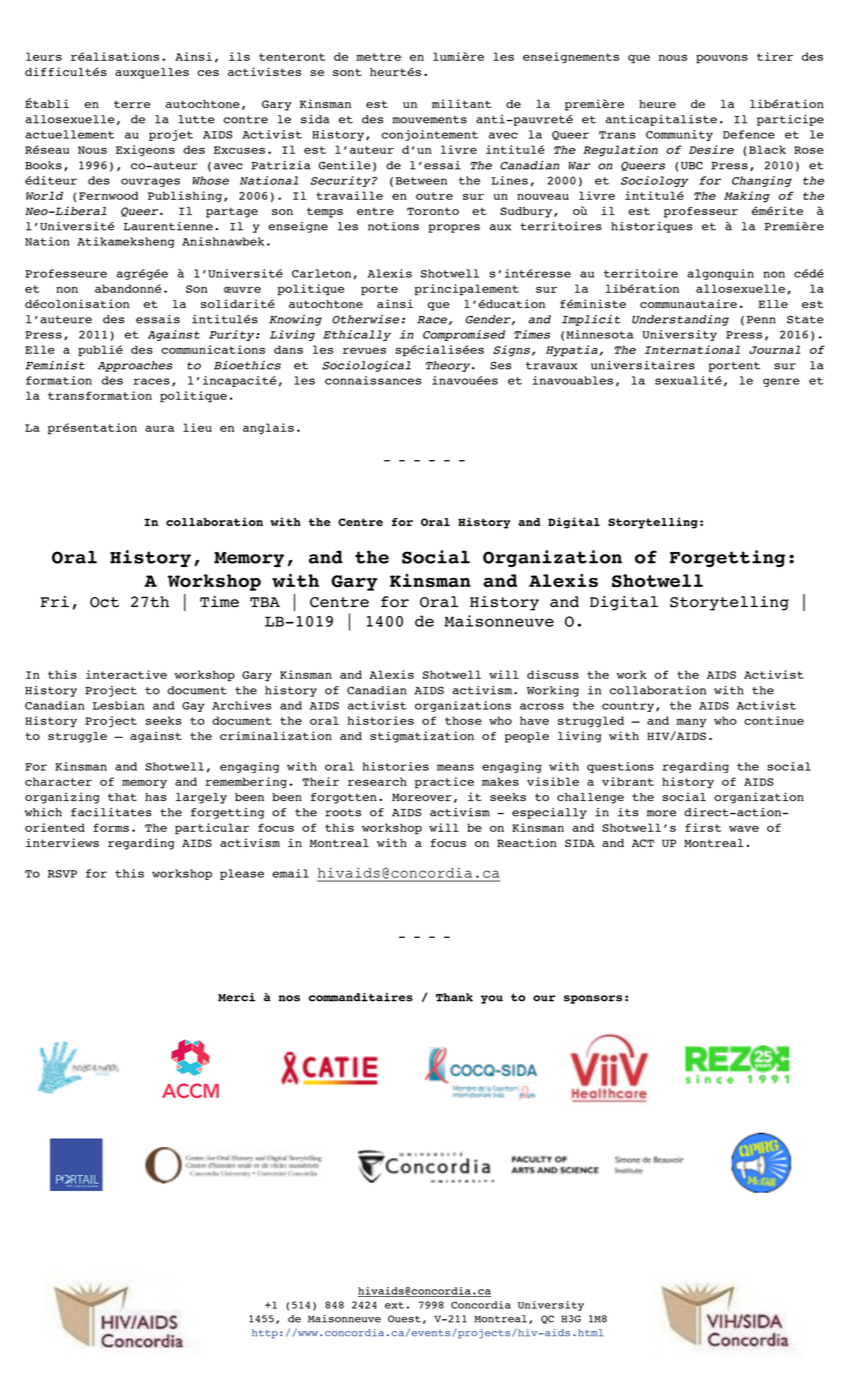 The image size is (849, 1400). What do you see at coordinates (461, 103) in the page?
I see `militant` at bounding box center [461, 103].
